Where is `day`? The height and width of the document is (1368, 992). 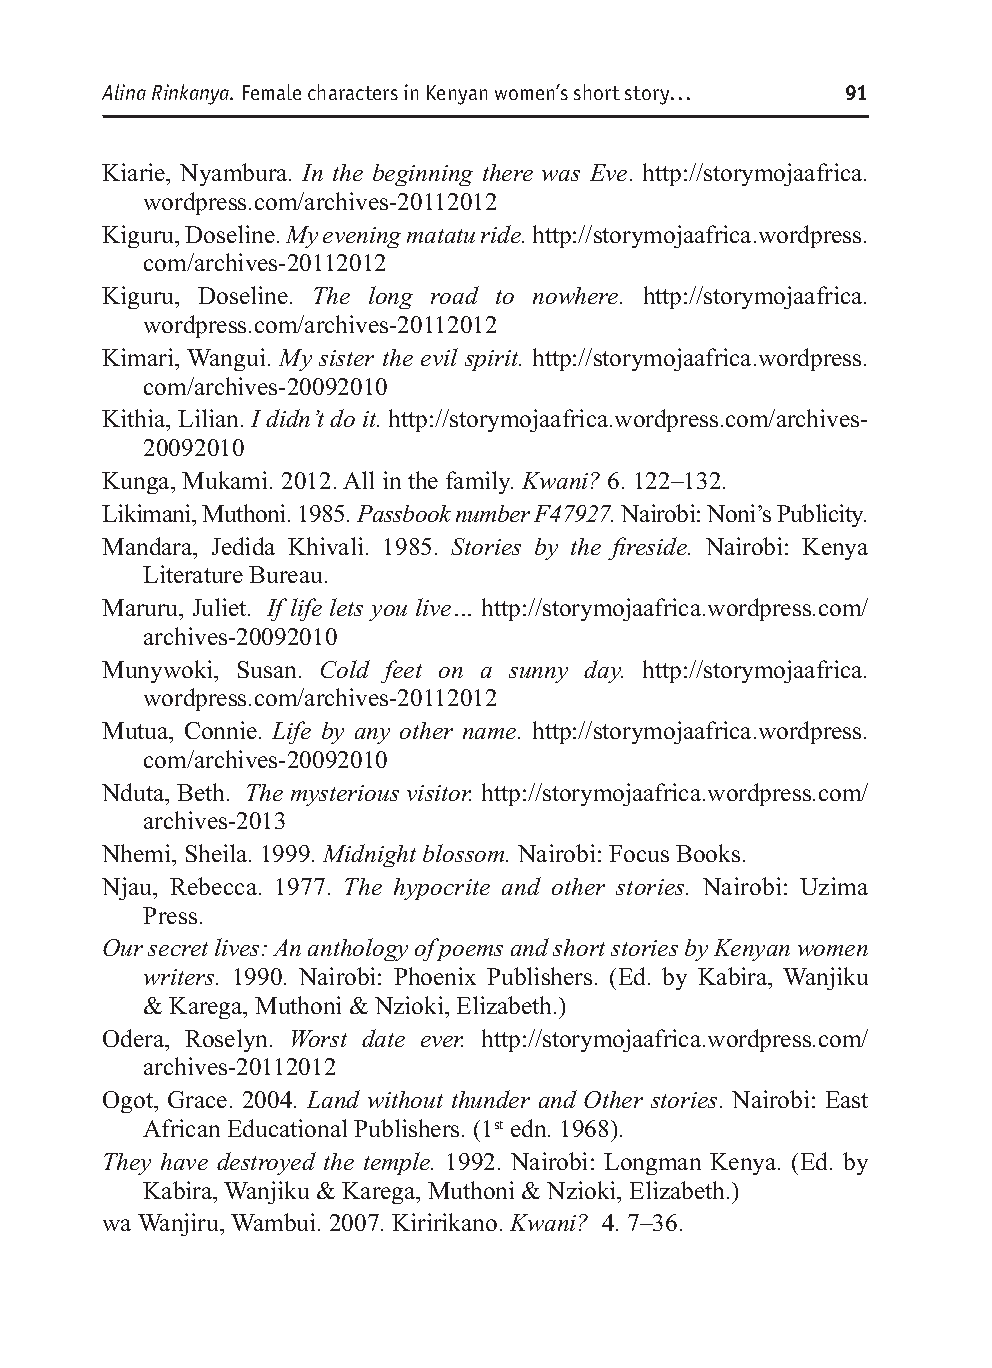
day is located at coordinates (603, 671).
